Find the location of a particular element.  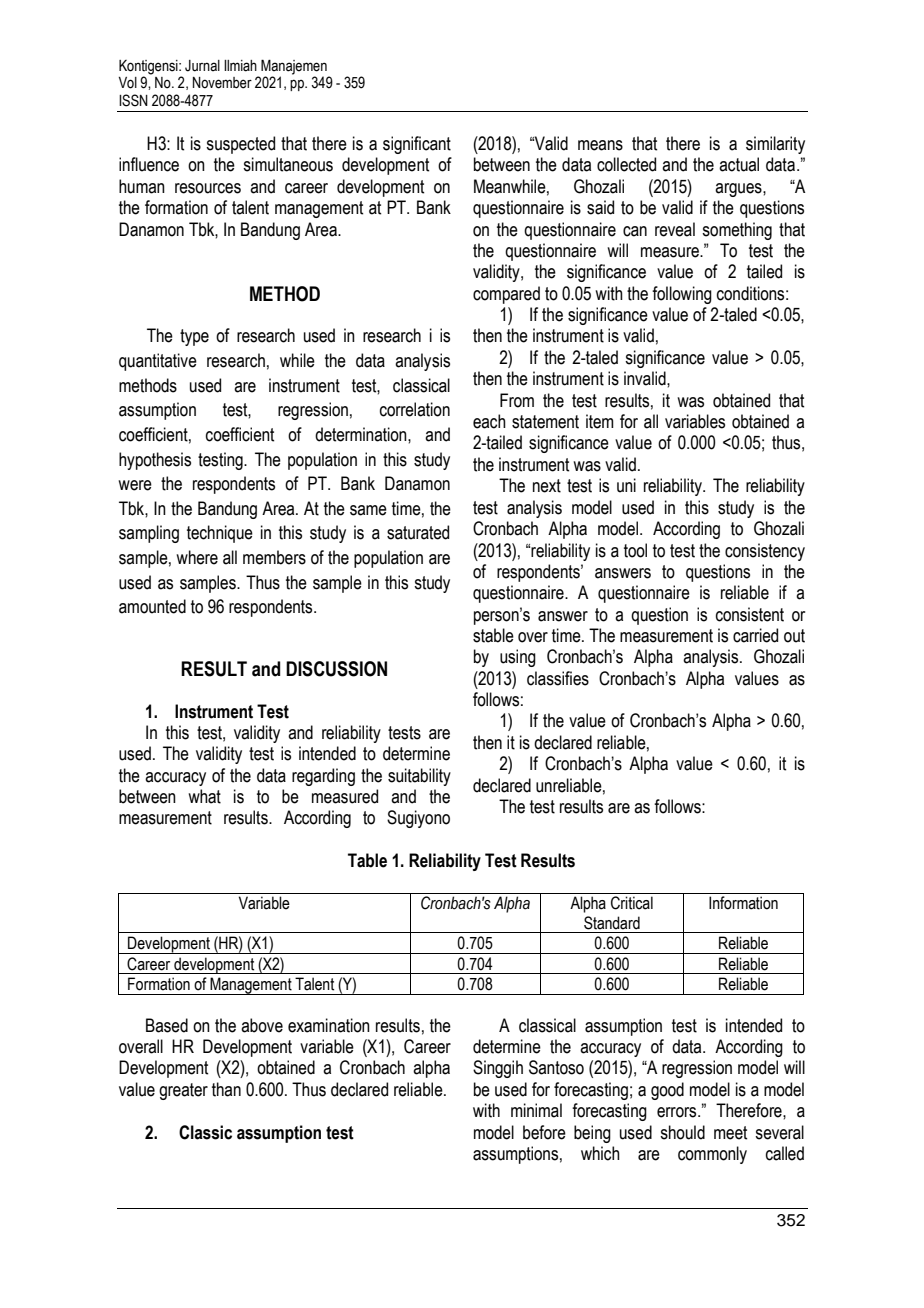

similarity is located at coordinates (775, 145).
